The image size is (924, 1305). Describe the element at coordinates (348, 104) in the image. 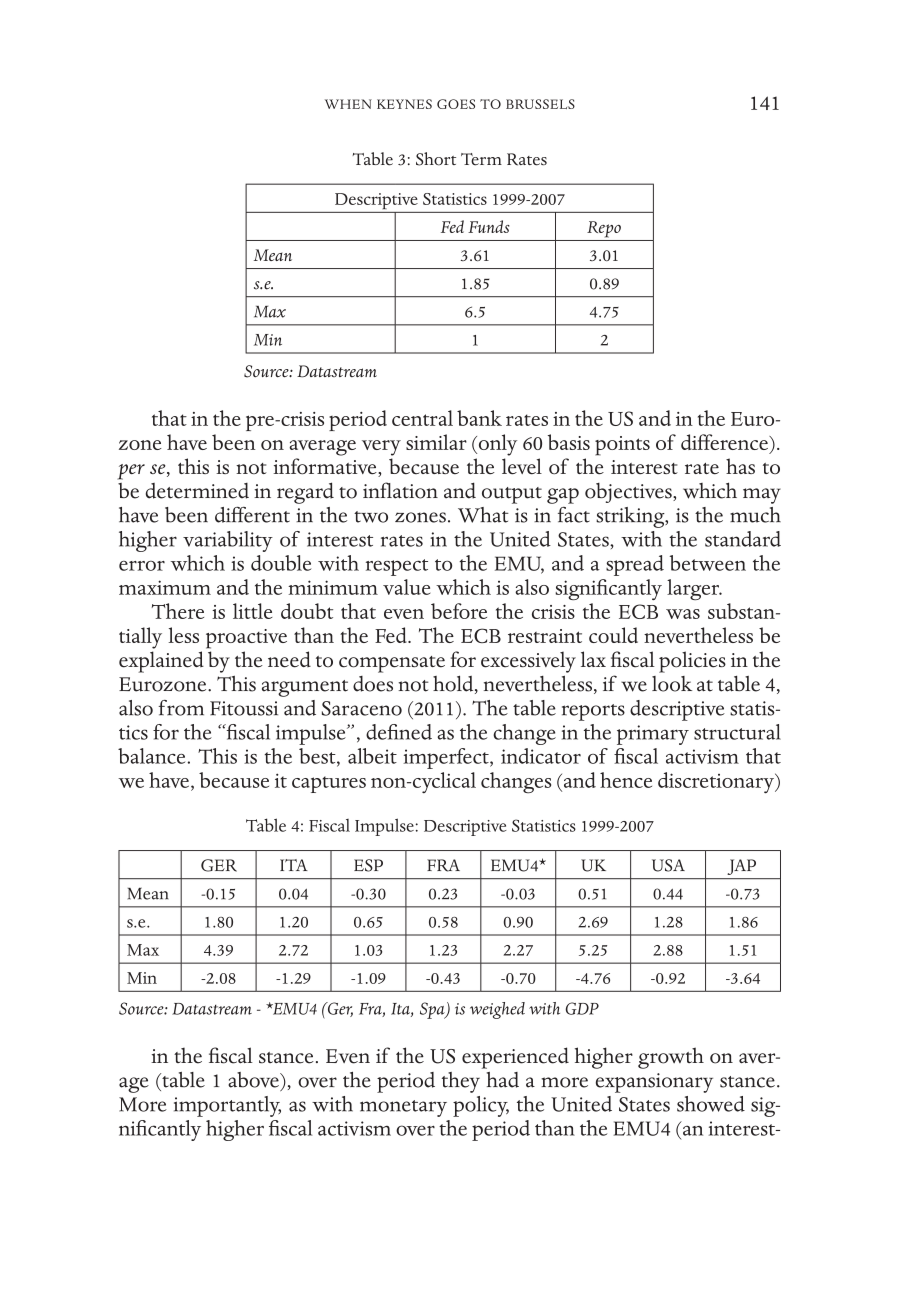

I see `WHEN` at that location.
